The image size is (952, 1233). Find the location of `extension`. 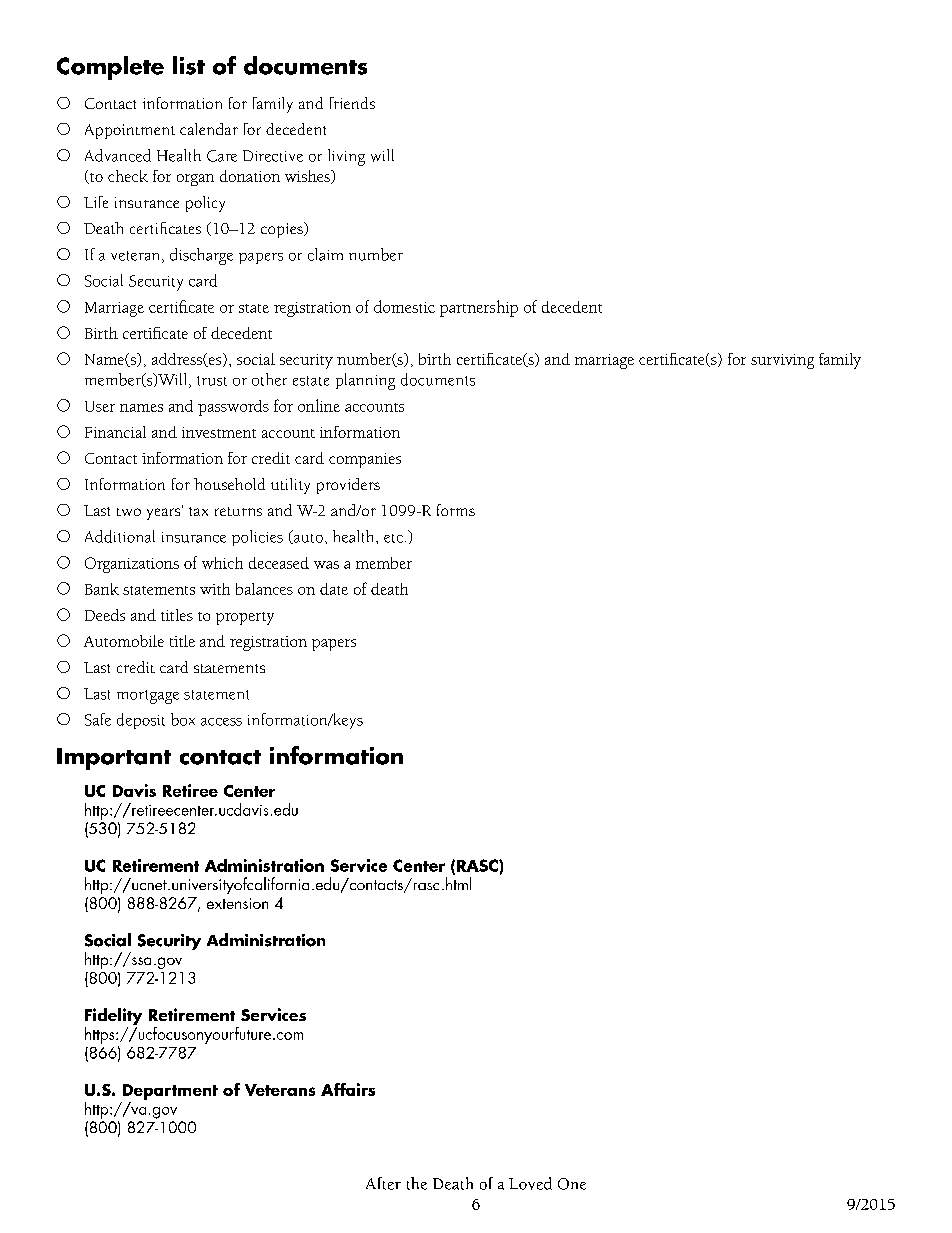

extension is located at coordinates (237, 903).
